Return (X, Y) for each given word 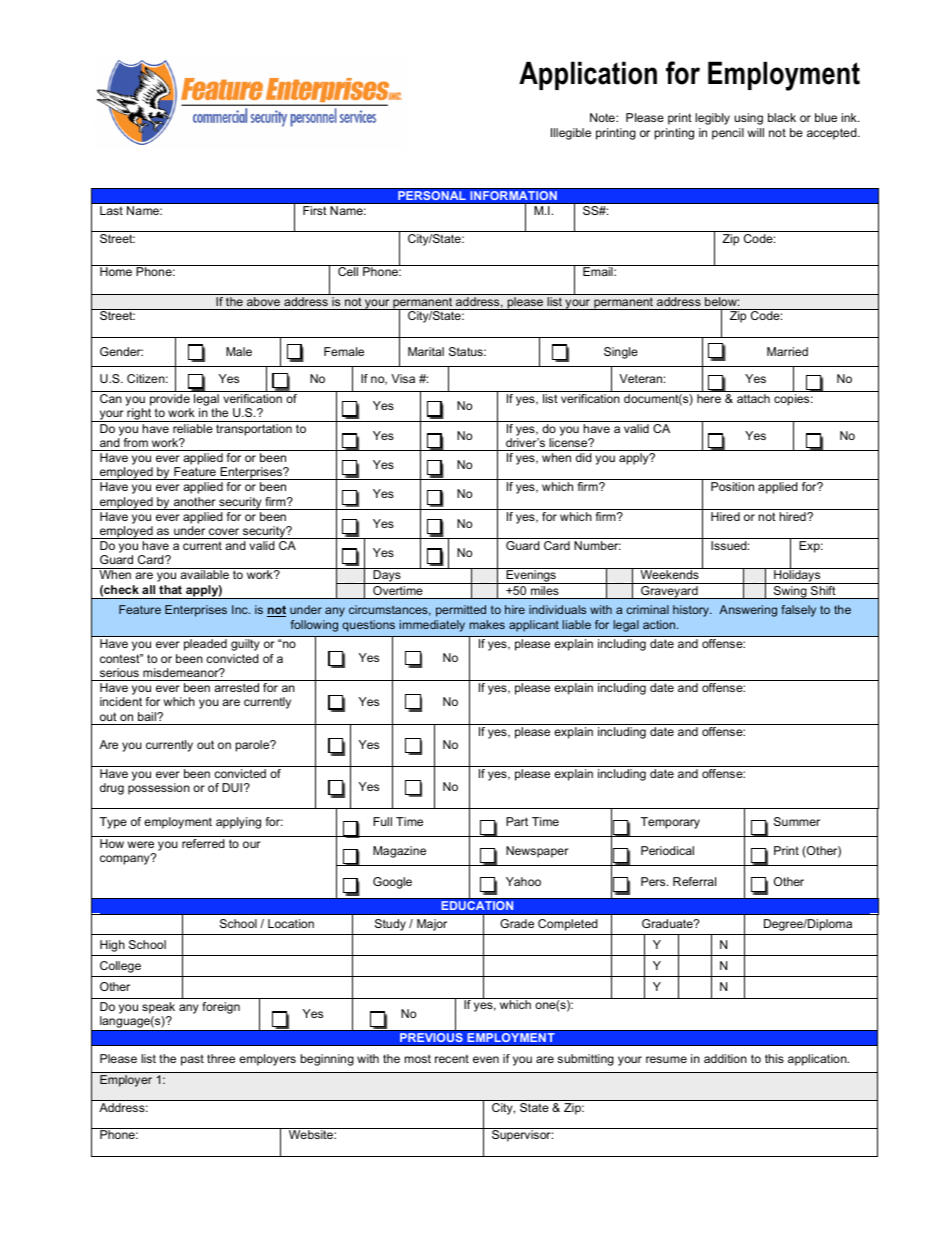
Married (787, 351)
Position (732, 486)
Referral (694, 881)
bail (148, 716)
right (139, 415)
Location (291, 923)
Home (116, 271)
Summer (797, 821)
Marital (426, 351)
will (755, 132)
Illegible (571, 134)
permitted (461, 611)
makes (487, 624)
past (192, 1060)
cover (224, 531)
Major (432, 925)
